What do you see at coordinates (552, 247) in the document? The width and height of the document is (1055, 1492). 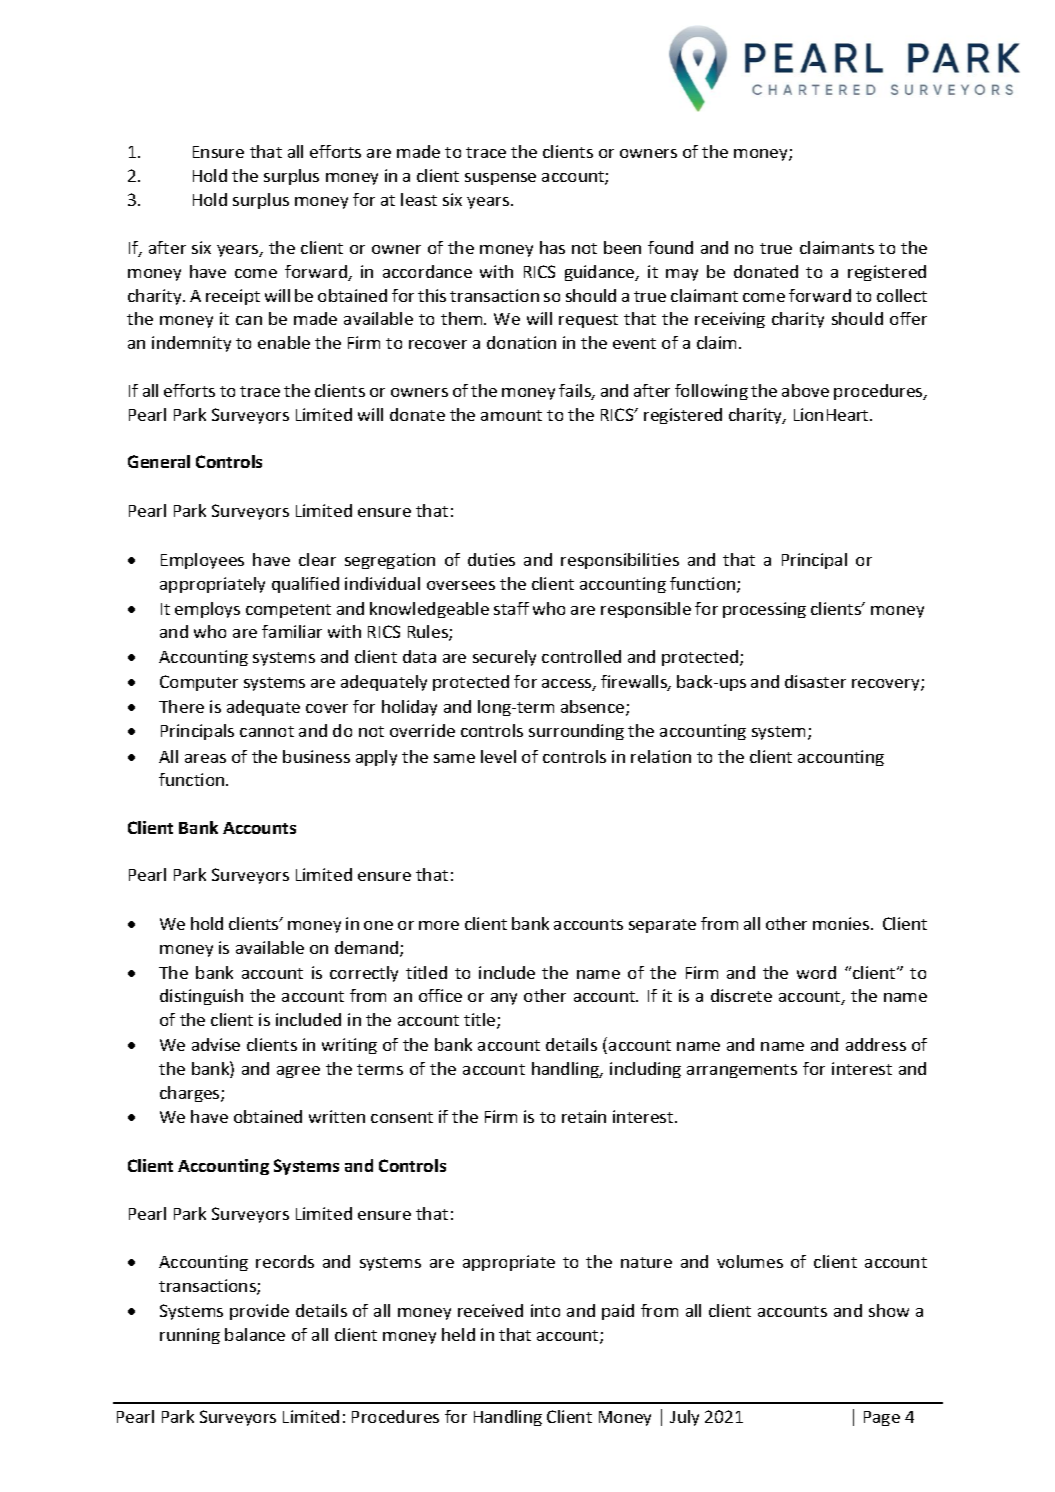 I see `has` at bounding box center [552, 247].
